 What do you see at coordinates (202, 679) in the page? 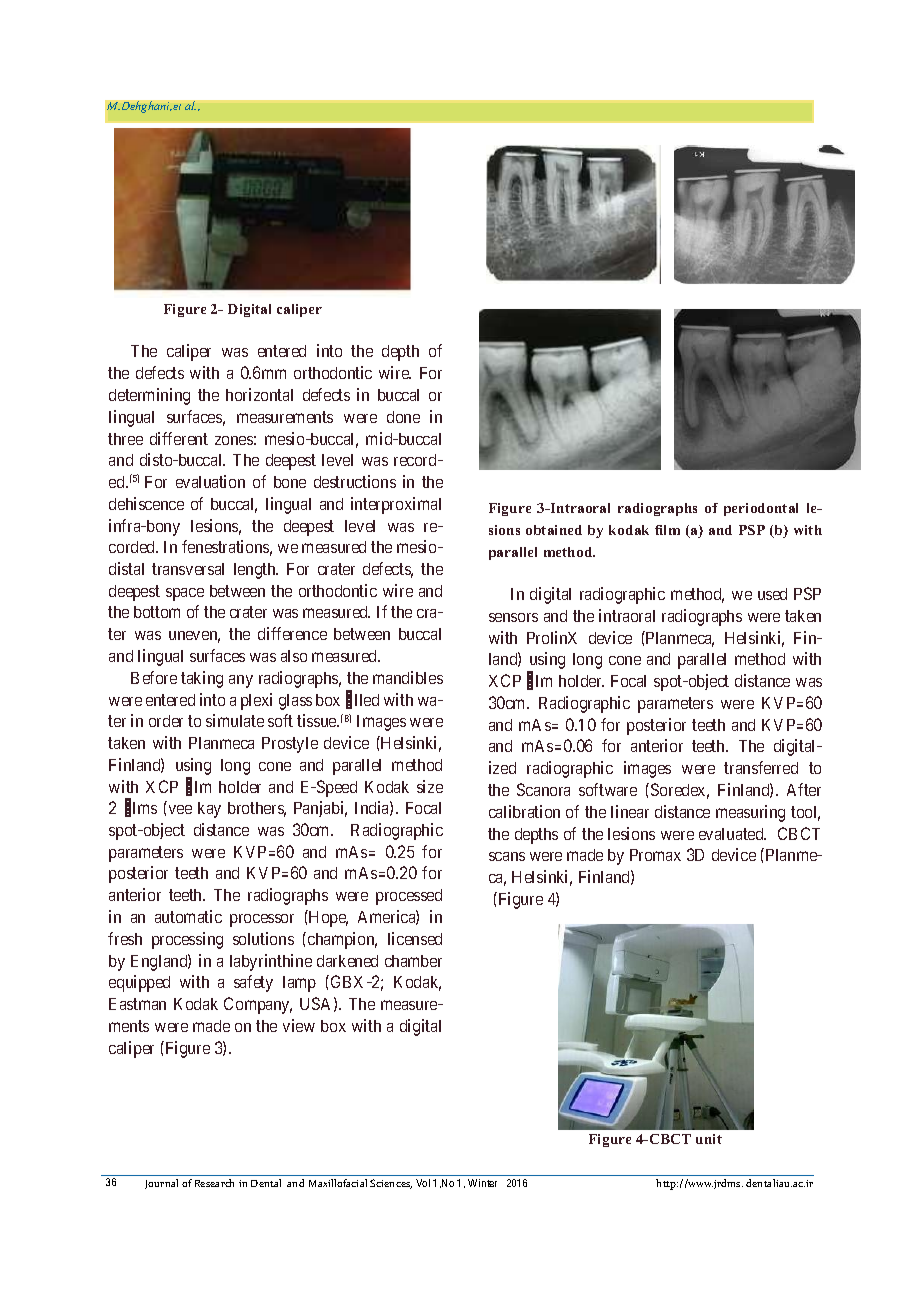
I see `taking` at bounding box center [202, 679].
